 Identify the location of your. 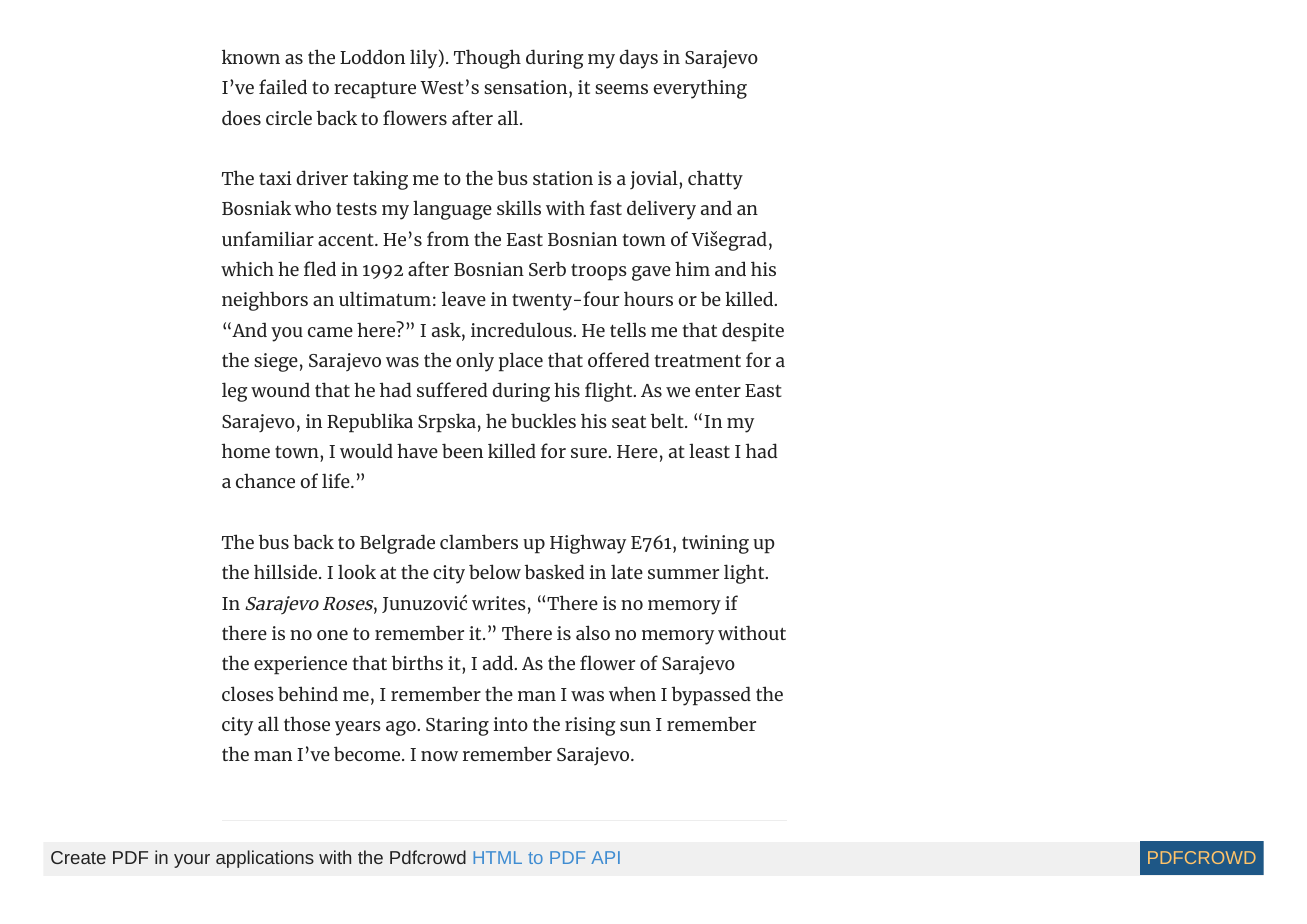
(192, 861).
